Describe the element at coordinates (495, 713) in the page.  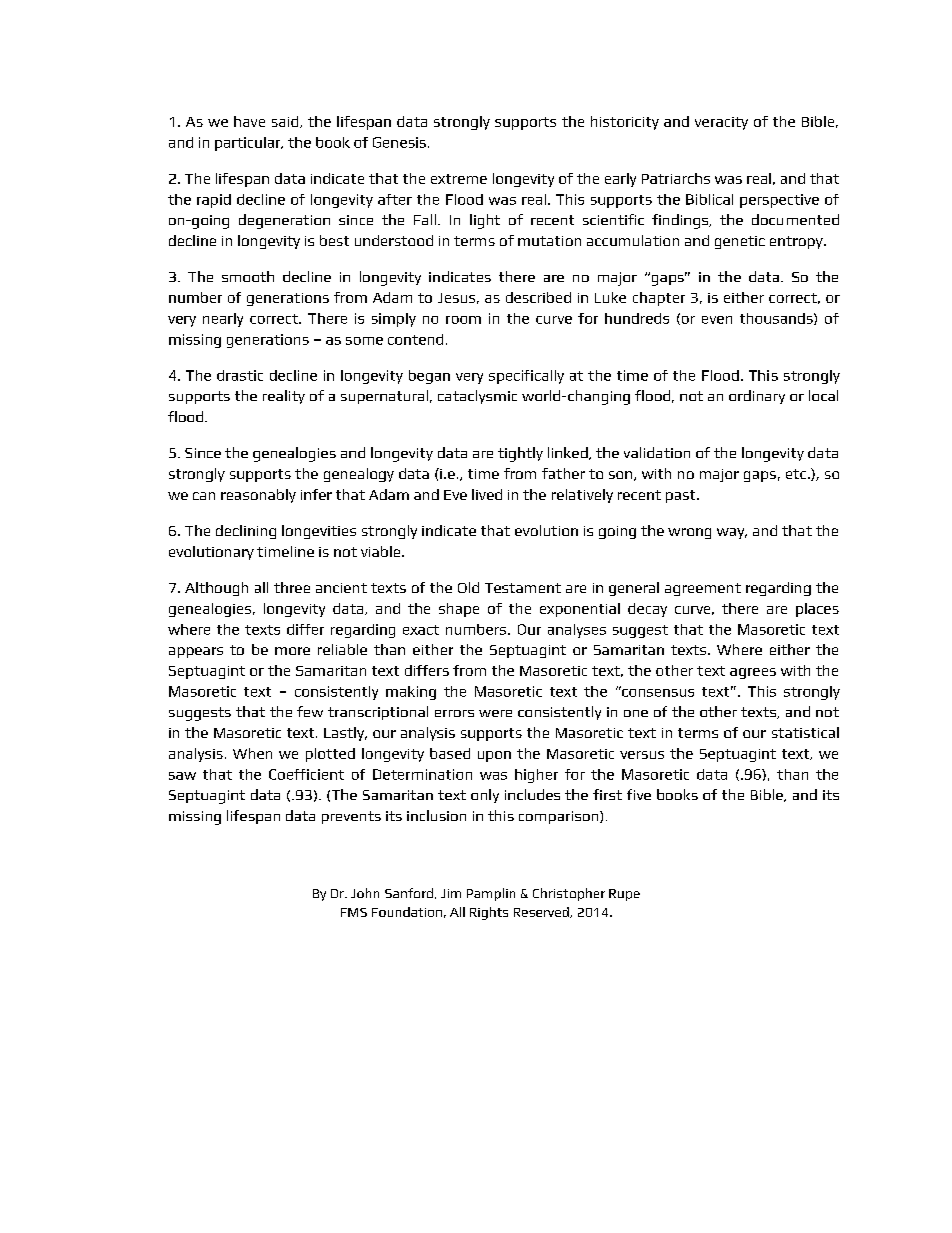
I see `were` at that location.
